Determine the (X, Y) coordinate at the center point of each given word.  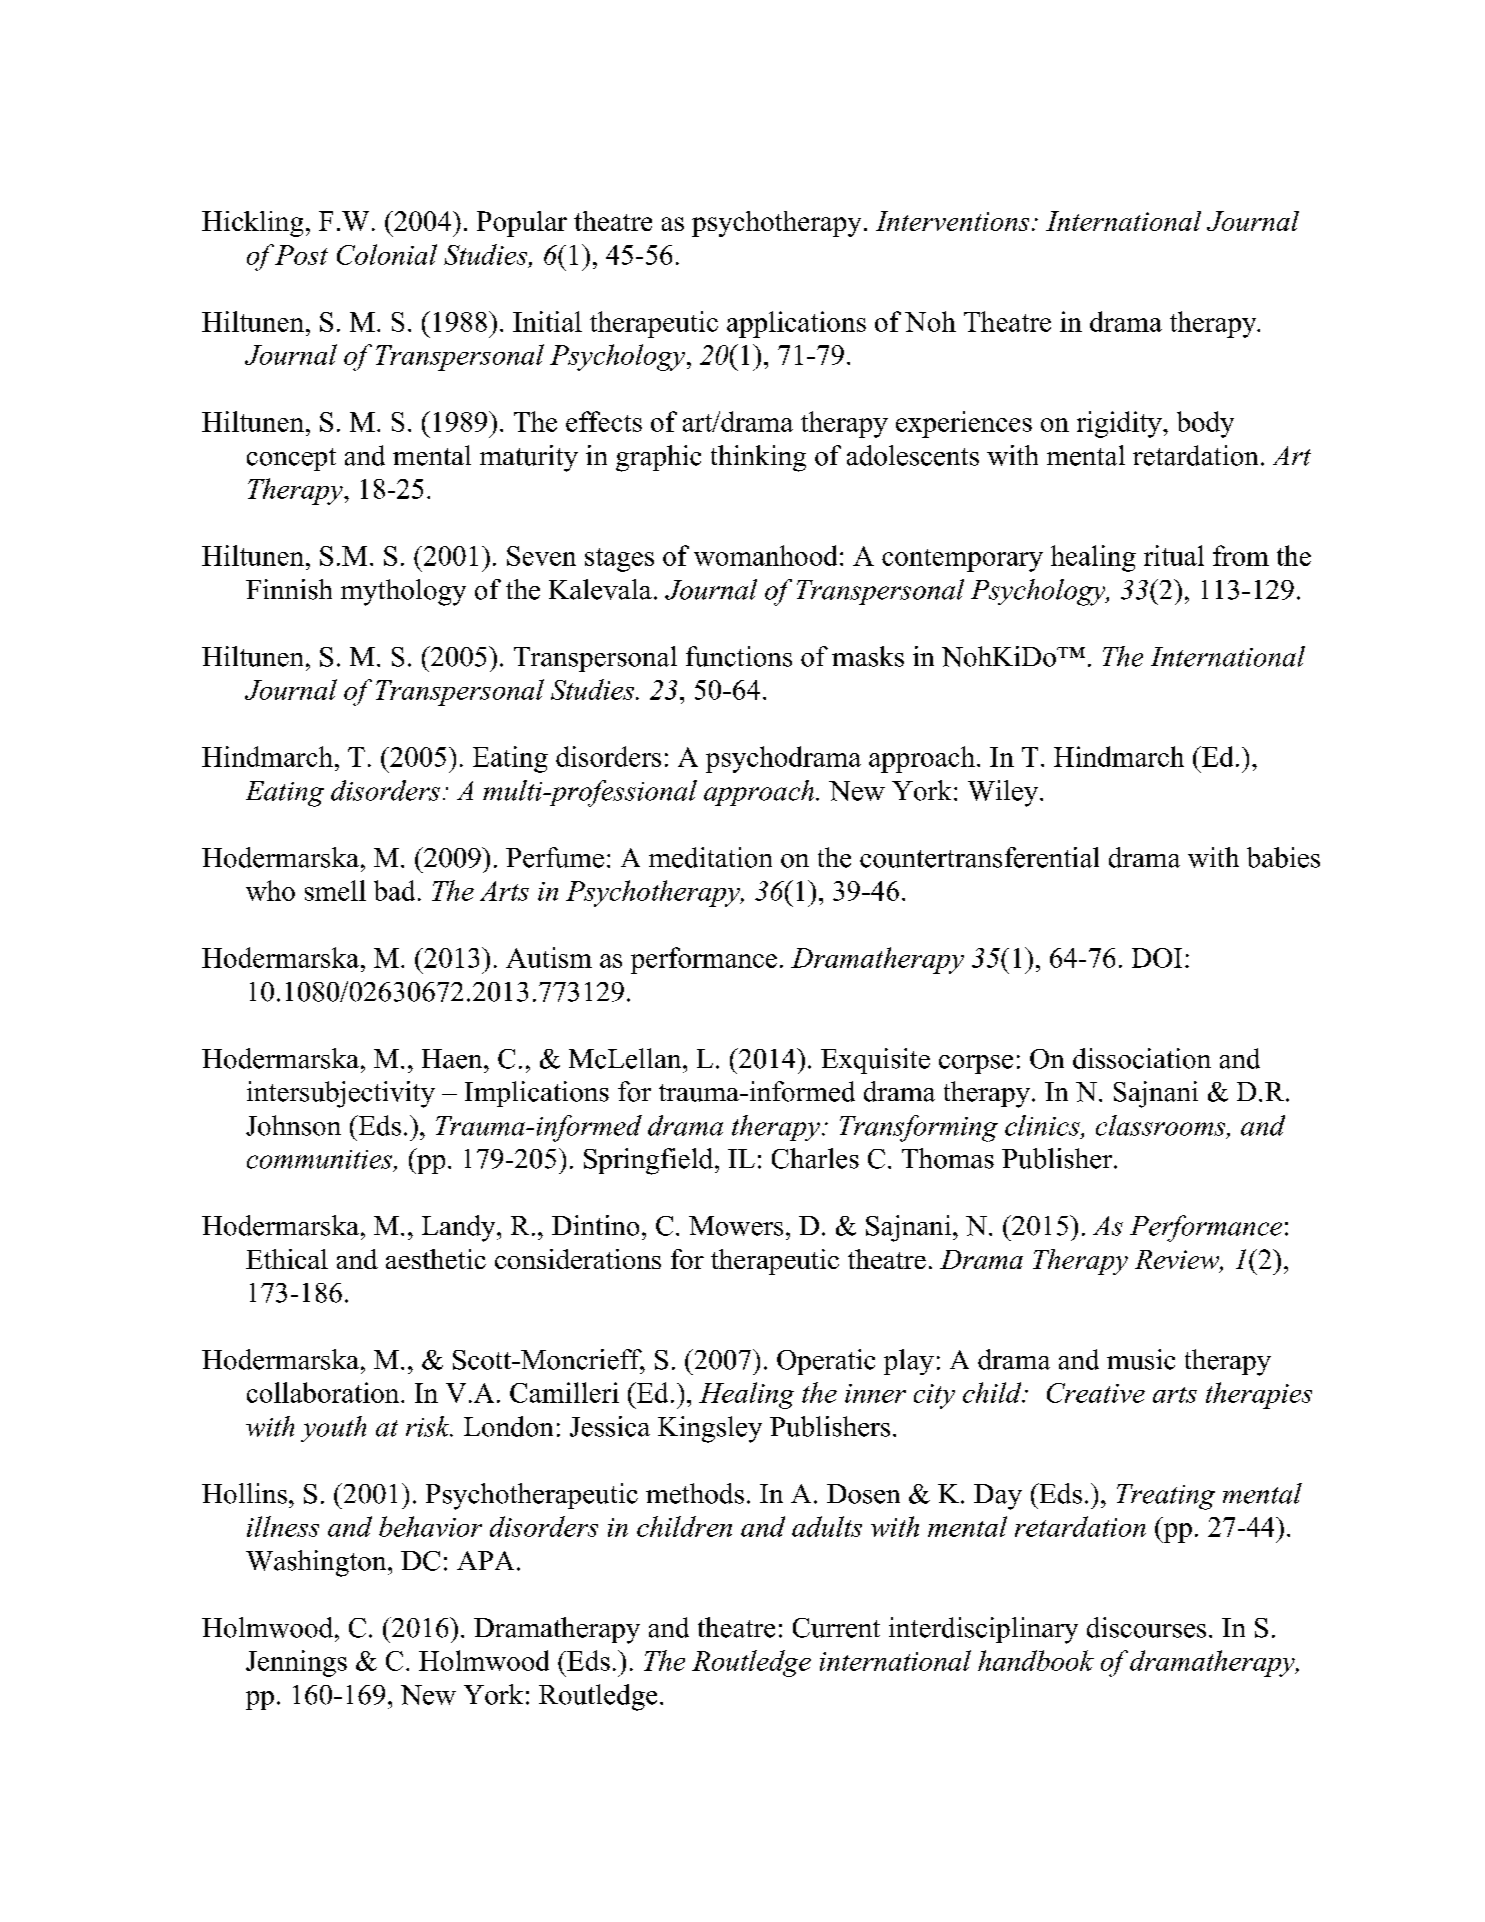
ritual (1174, 555)
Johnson (293, 1125)
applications (796, 324)
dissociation (1142, 1058)
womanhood (765, 555)
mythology (403, 592)
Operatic (826, 1362)
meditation (710, 857)
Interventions (952, 221)
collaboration (324, 1392)
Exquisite (875, 1061)
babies (1283, 857)
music (1141, 1359)
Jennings (296, 1663)
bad (394, 890)
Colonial (387, 254)
